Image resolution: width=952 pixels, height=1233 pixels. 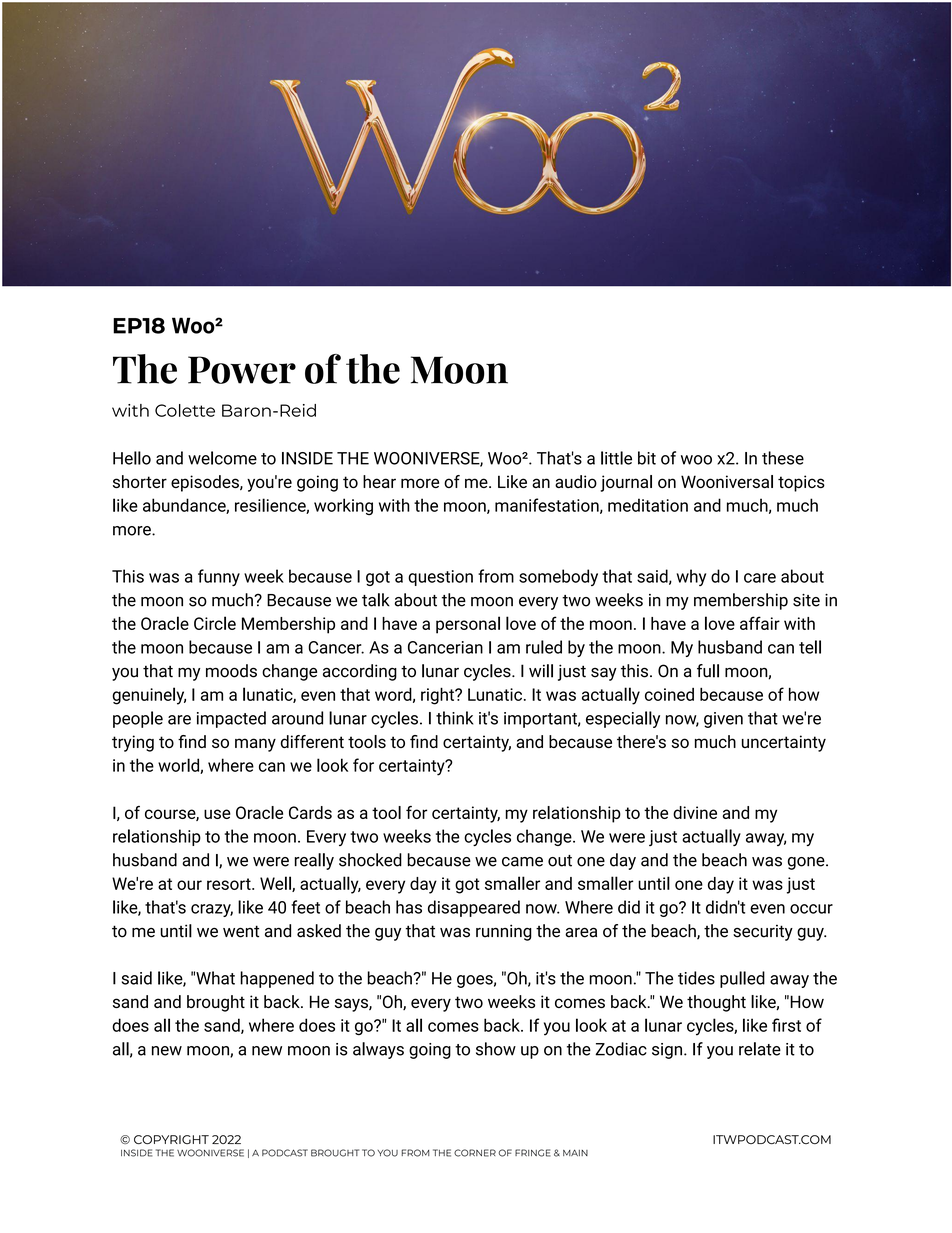 I want to click on running, so click(x=504, y=932).
